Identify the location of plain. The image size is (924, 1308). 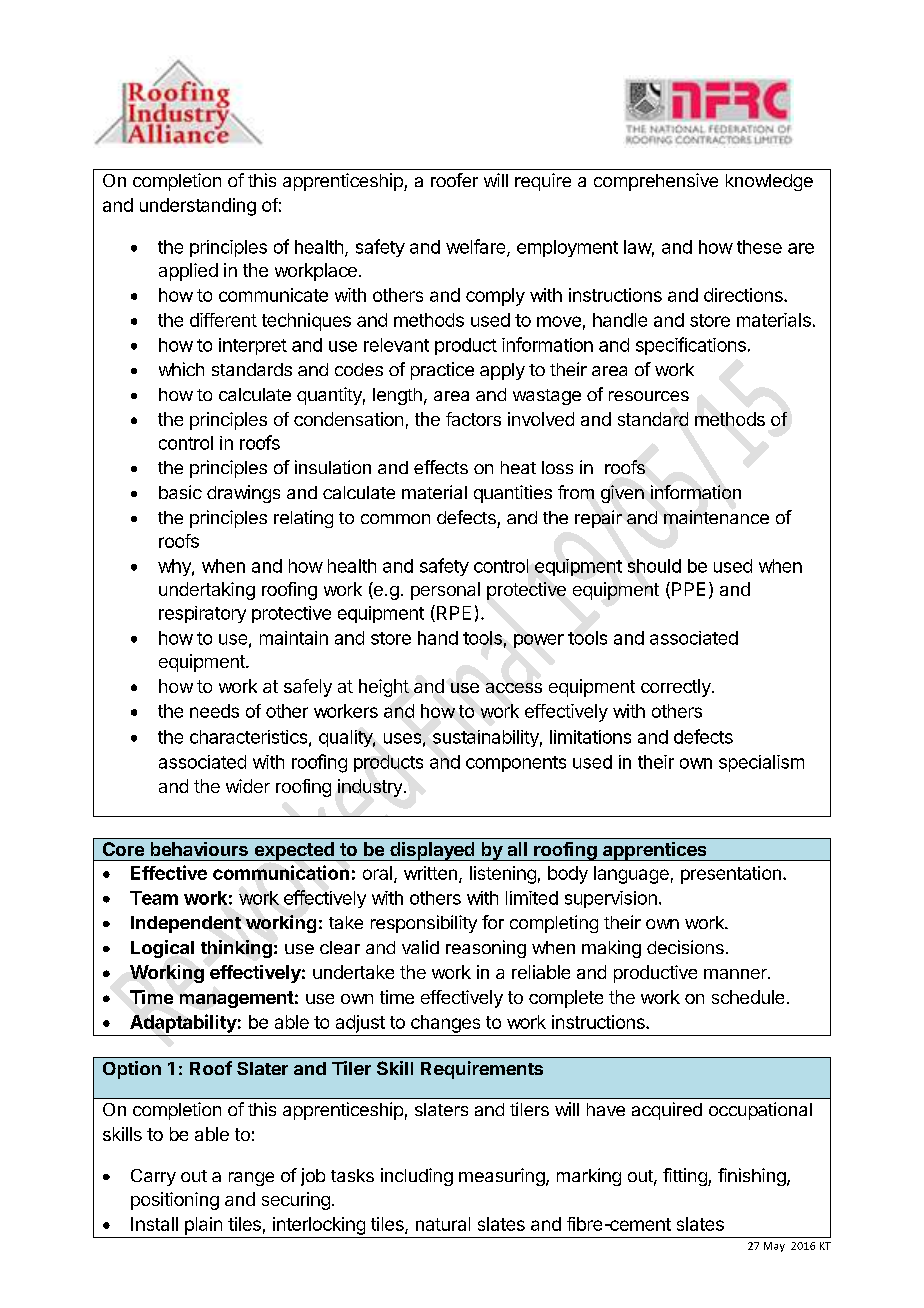
(203, 1226).
